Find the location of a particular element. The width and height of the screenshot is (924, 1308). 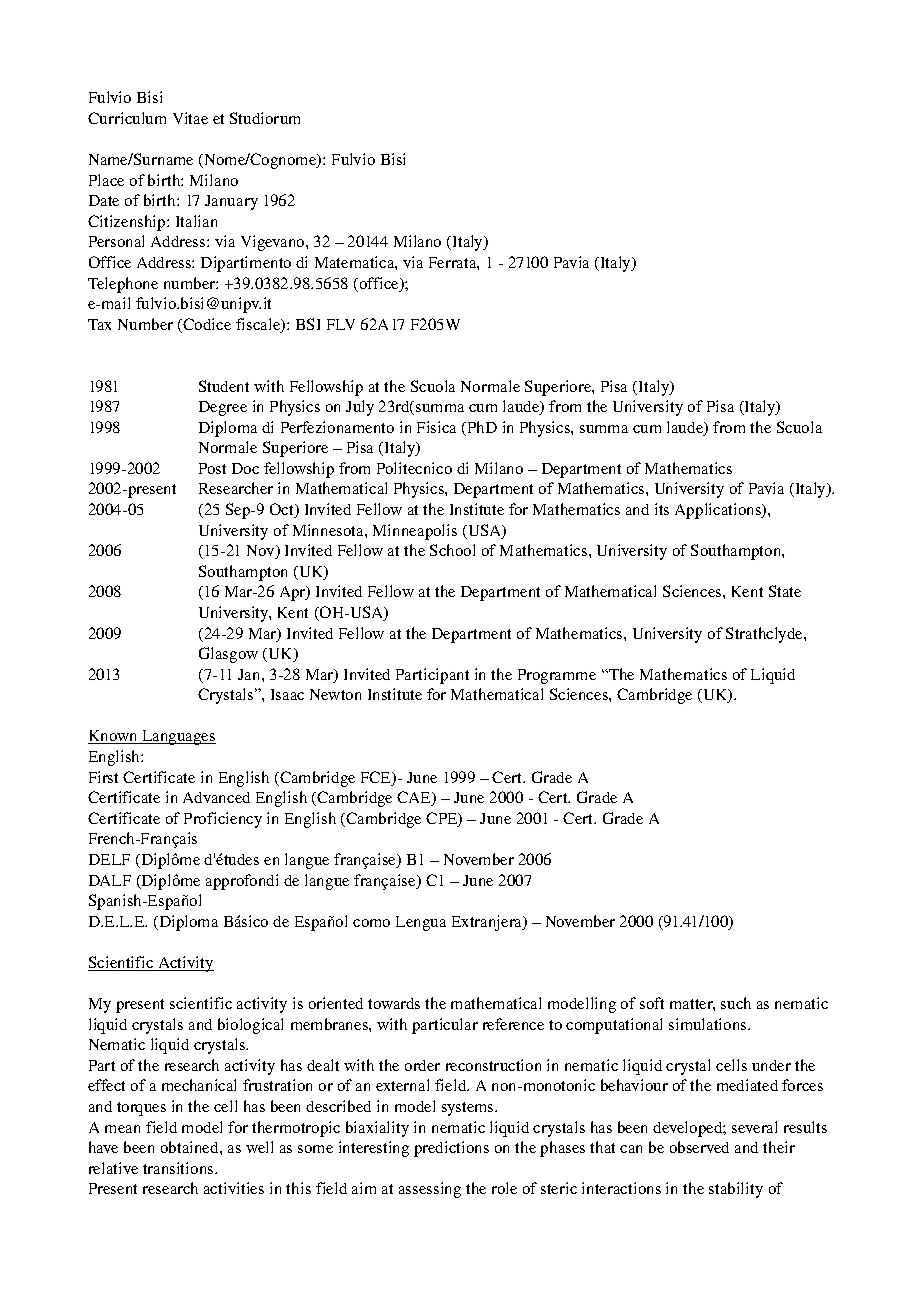

FLV is located at coordinates (341, 324).
